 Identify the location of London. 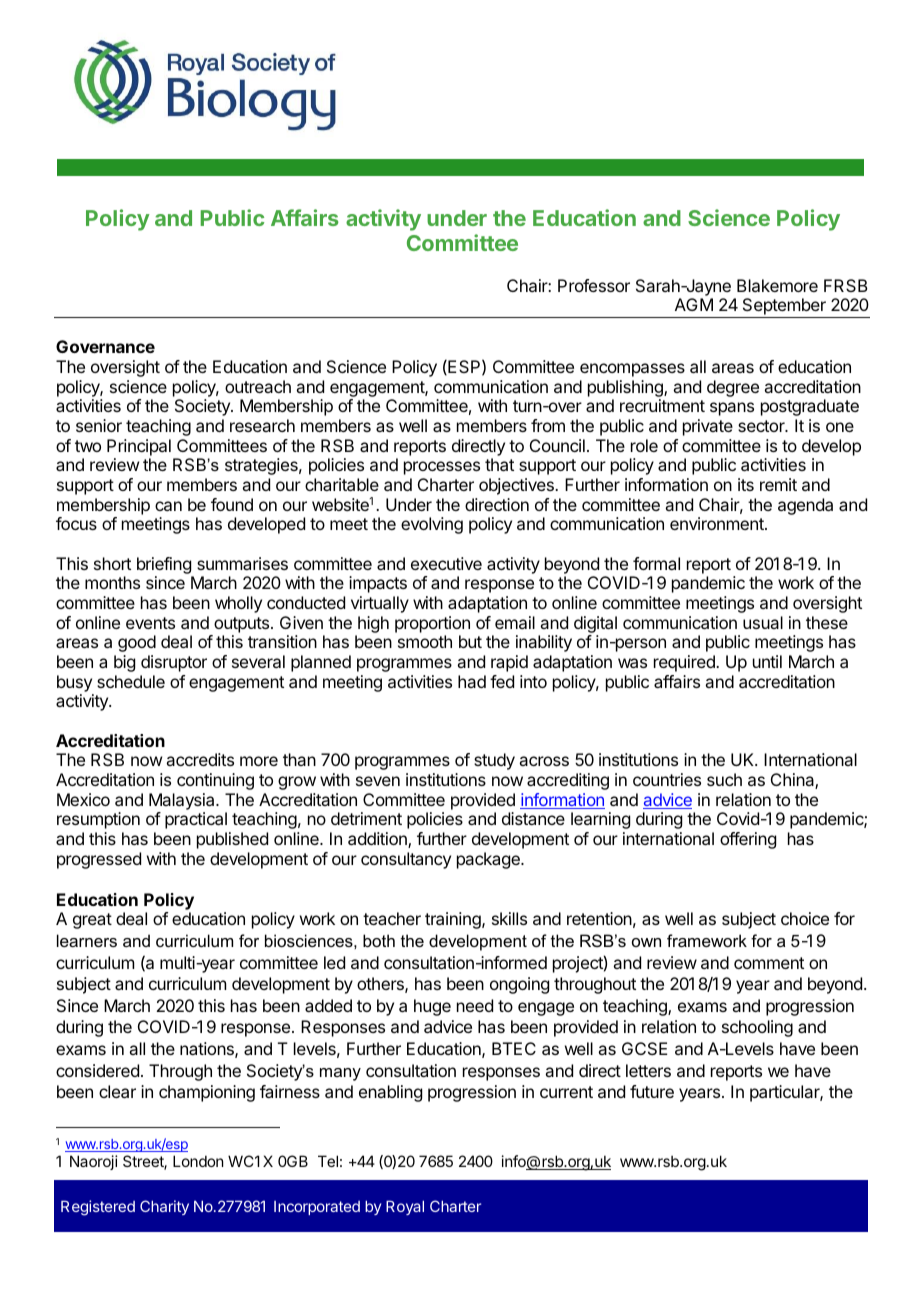
(198, 1161).
